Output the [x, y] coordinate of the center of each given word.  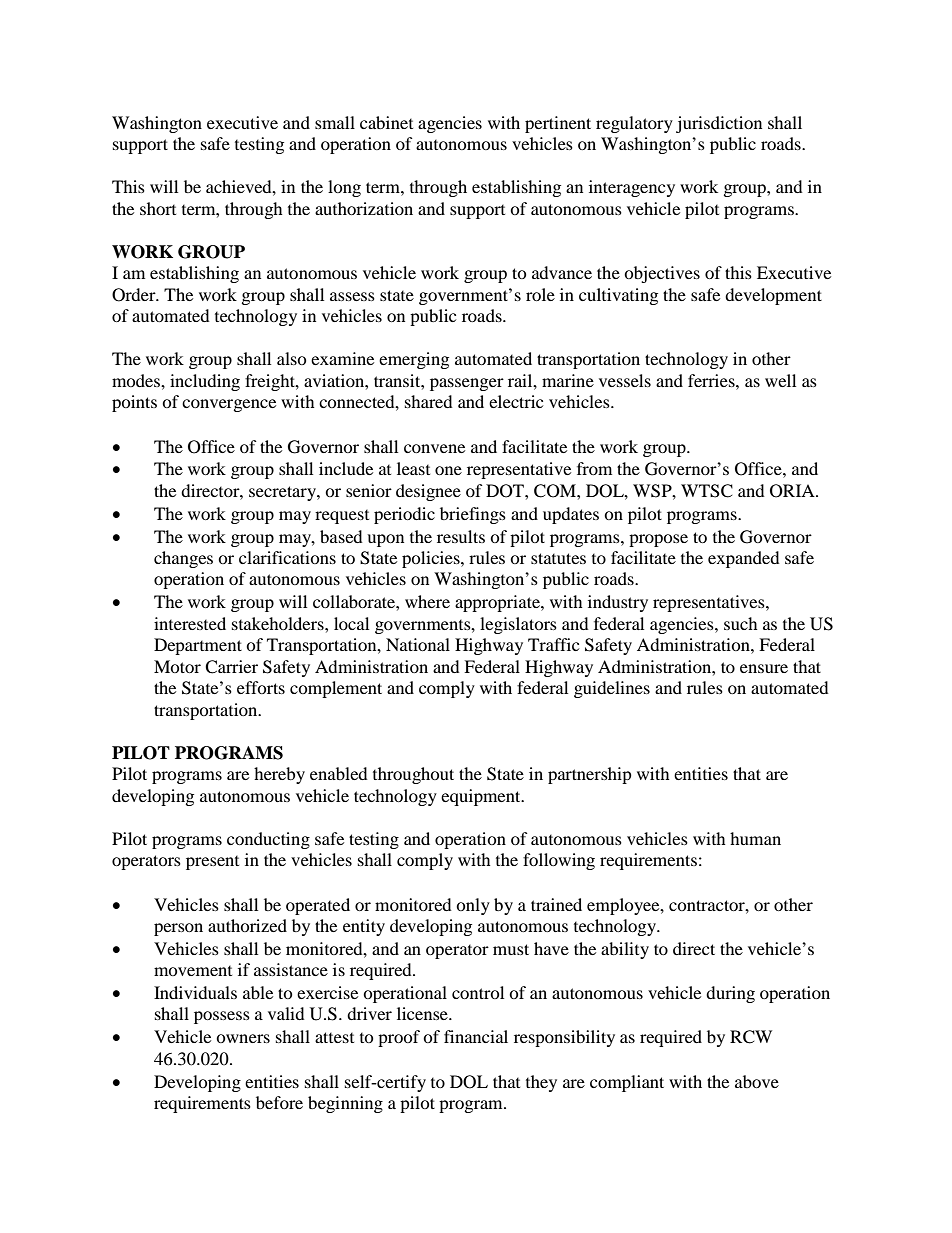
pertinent [558, 124]
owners [243, 1038]
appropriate [498, 603]
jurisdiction [719, 124]
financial [476, 1036]
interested [190, 623]
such [741, 623]
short [158, 208]
